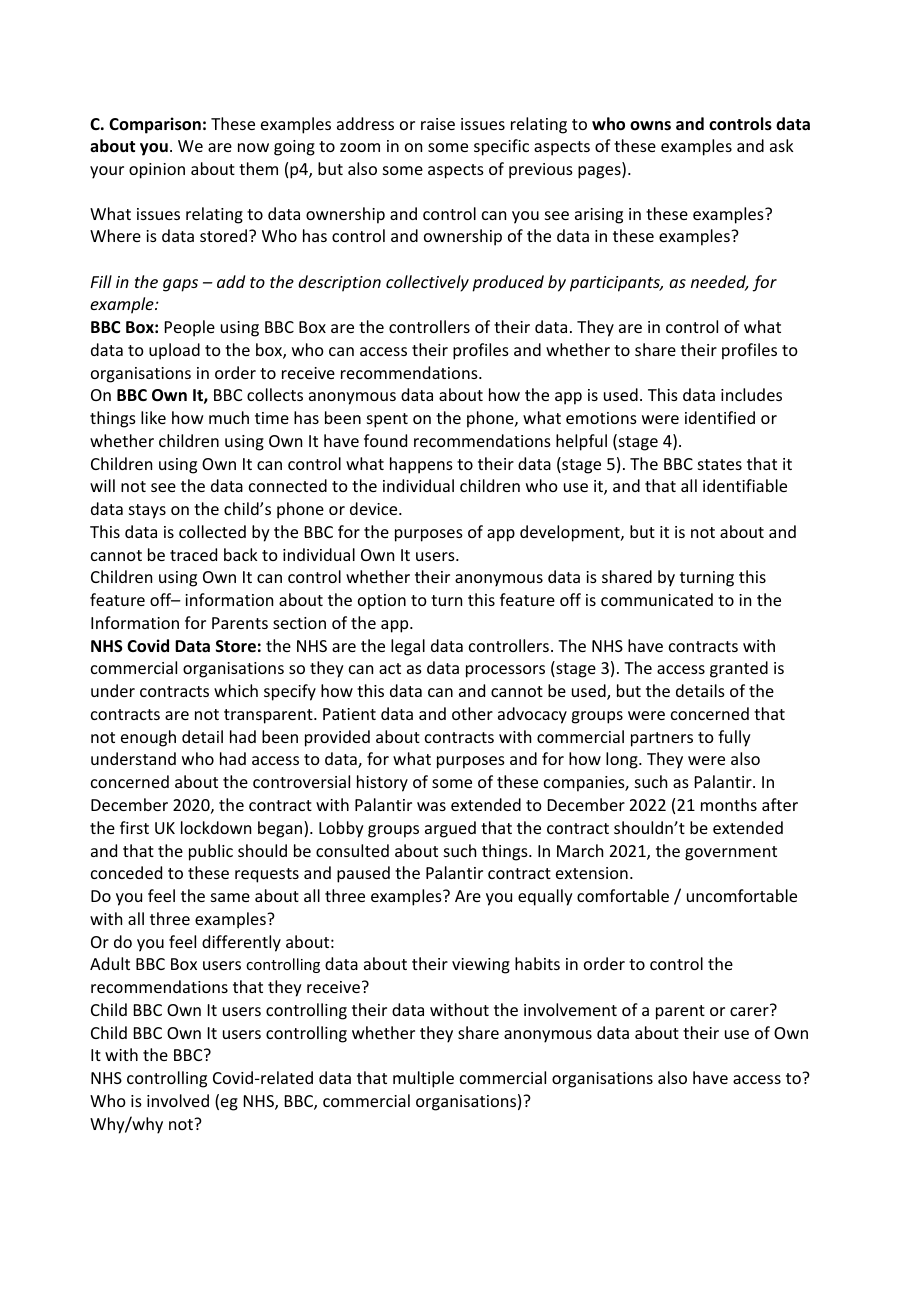  I want to click on multiple, so click(423, 1079).
